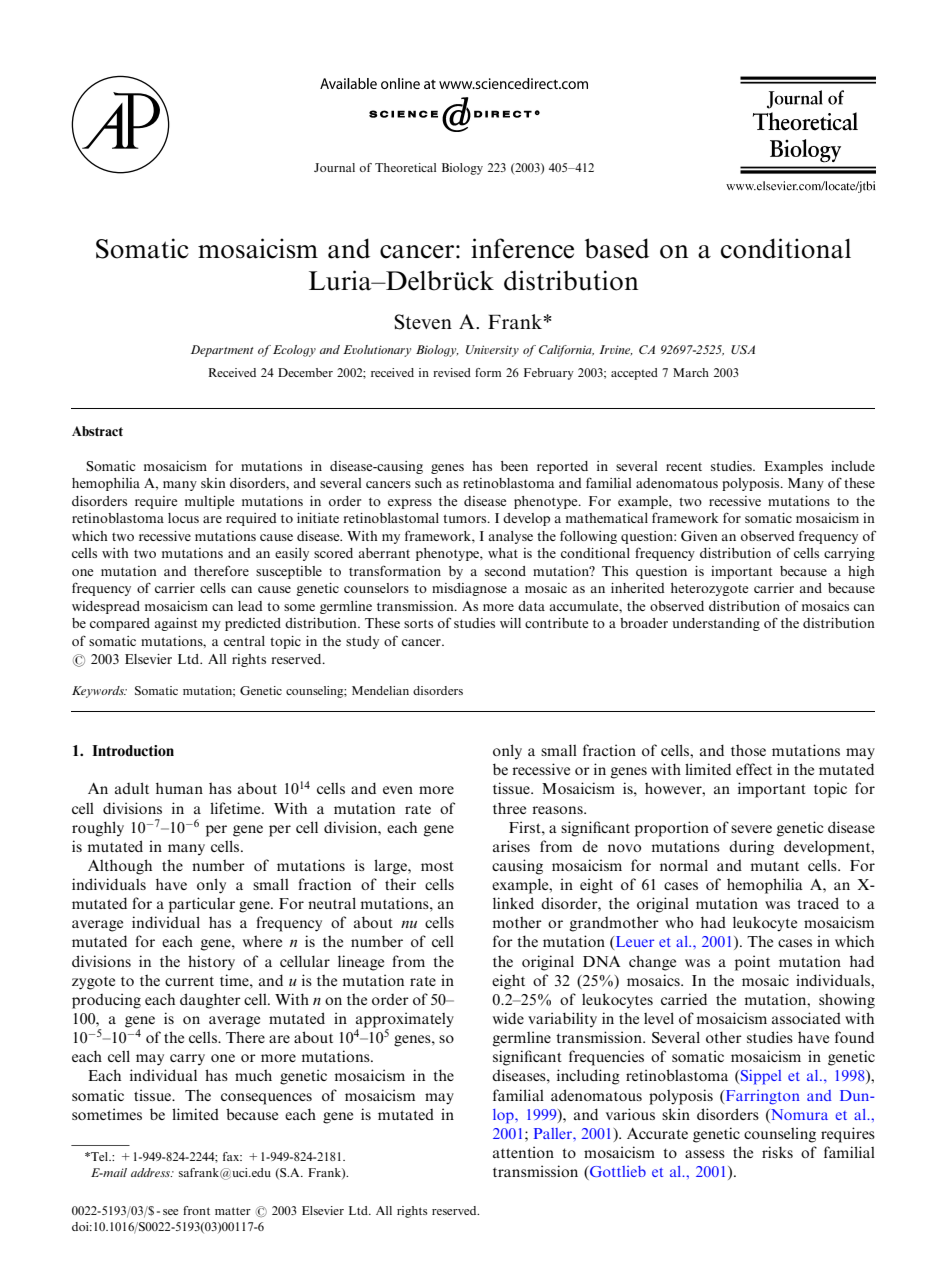 This screenshot has height=1271, width=952. I want to click on Although, so click(120, 867).
